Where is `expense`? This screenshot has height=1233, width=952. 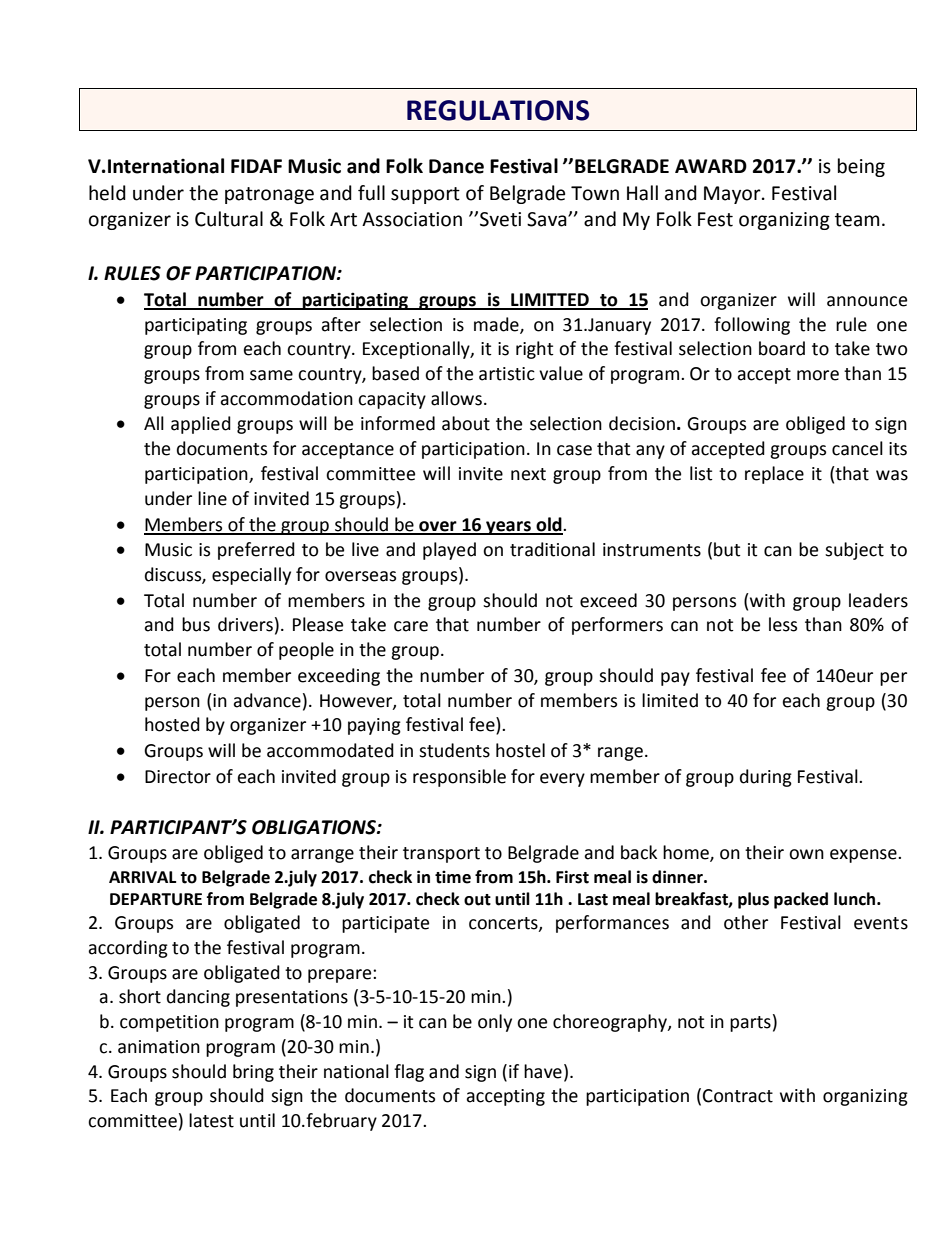
expense is located at coordinates (864, 856).
